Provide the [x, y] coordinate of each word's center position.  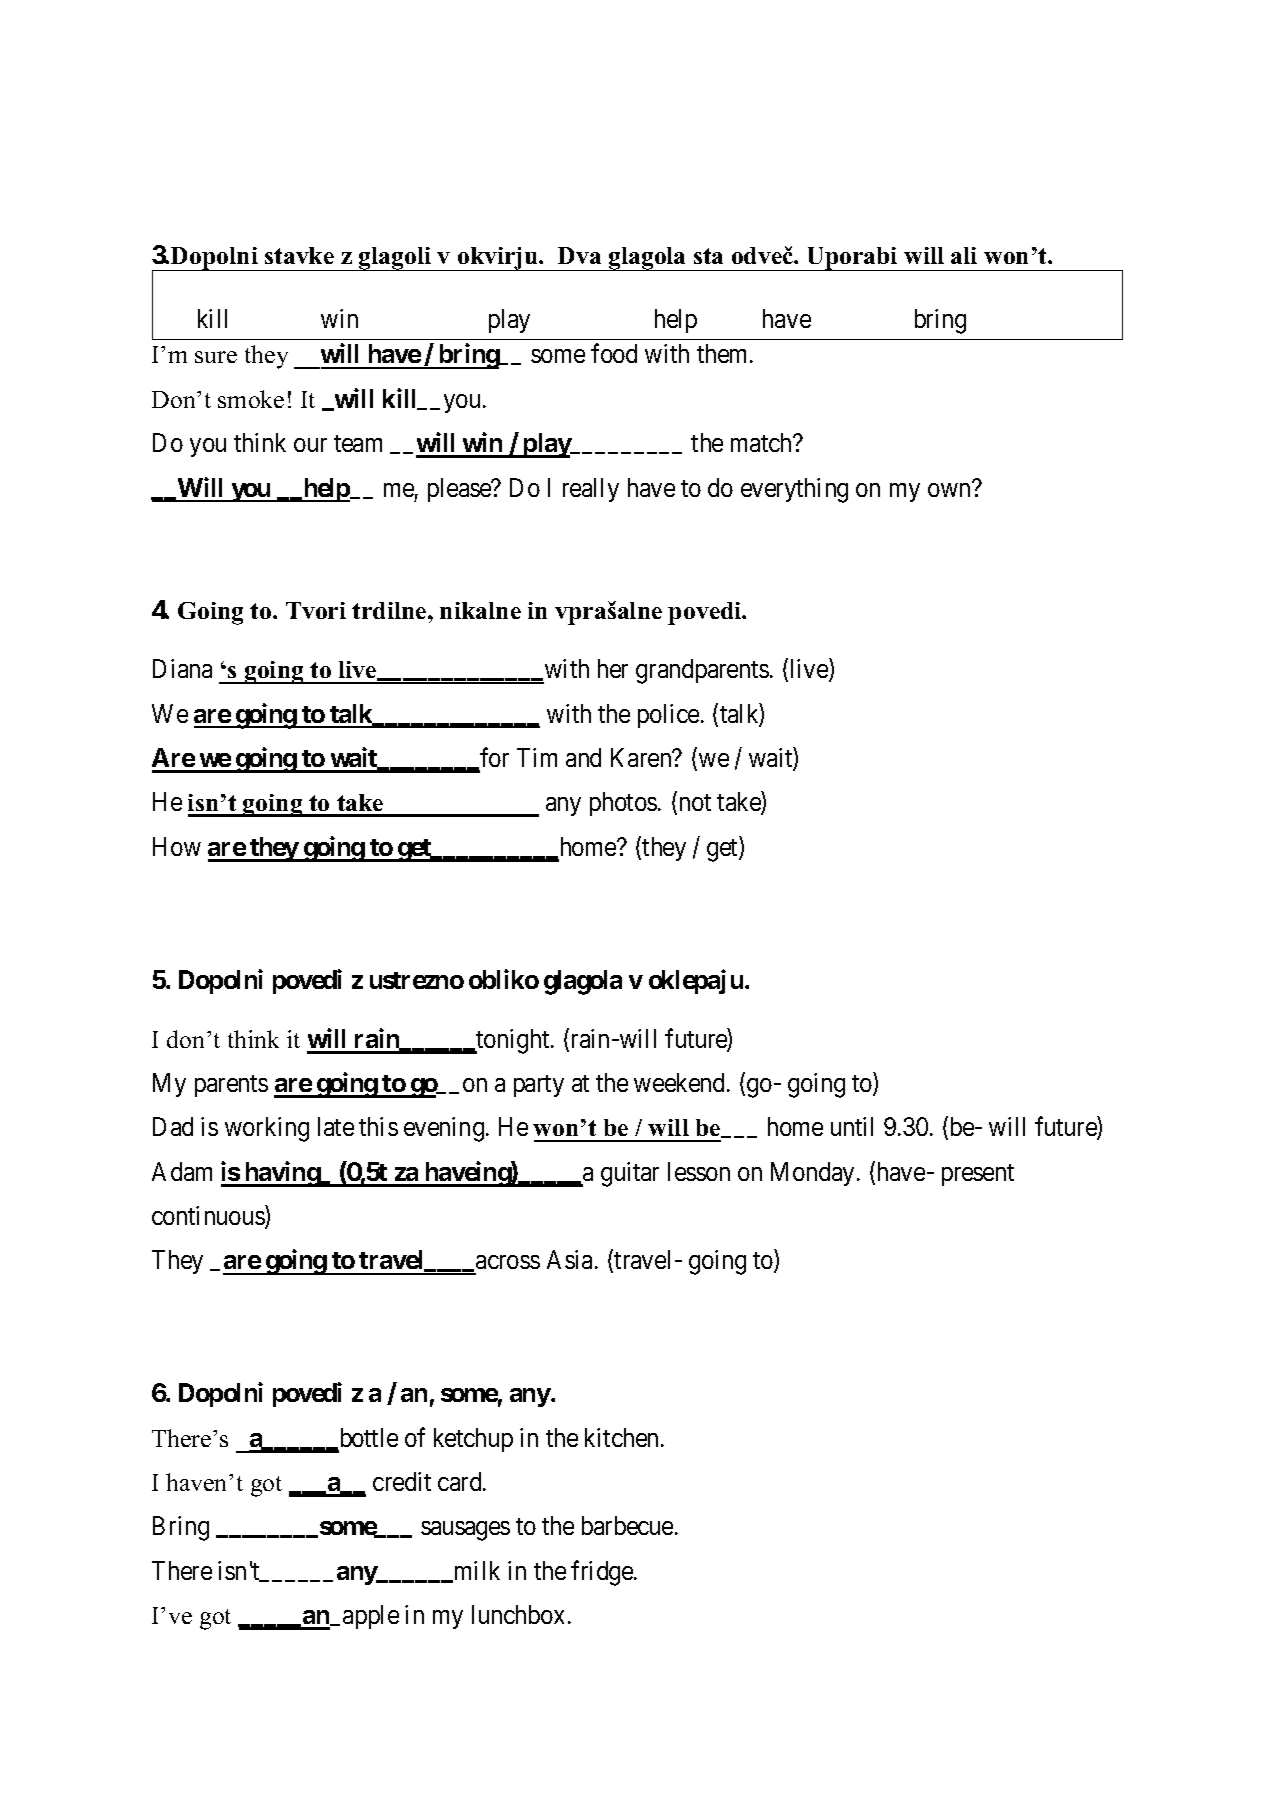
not [695, 802]
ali [964, 255]
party [539, 1086]
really [591, 490]
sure [216, 357]
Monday [812, 1174]
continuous [209, 1216]
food [614, 353]
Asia [571, 1259]
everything [794, 490]
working [267, 1129]
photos [623, 804]
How [177, 846]
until [852, 1126]
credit [402, 1481]
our [310, 445]
